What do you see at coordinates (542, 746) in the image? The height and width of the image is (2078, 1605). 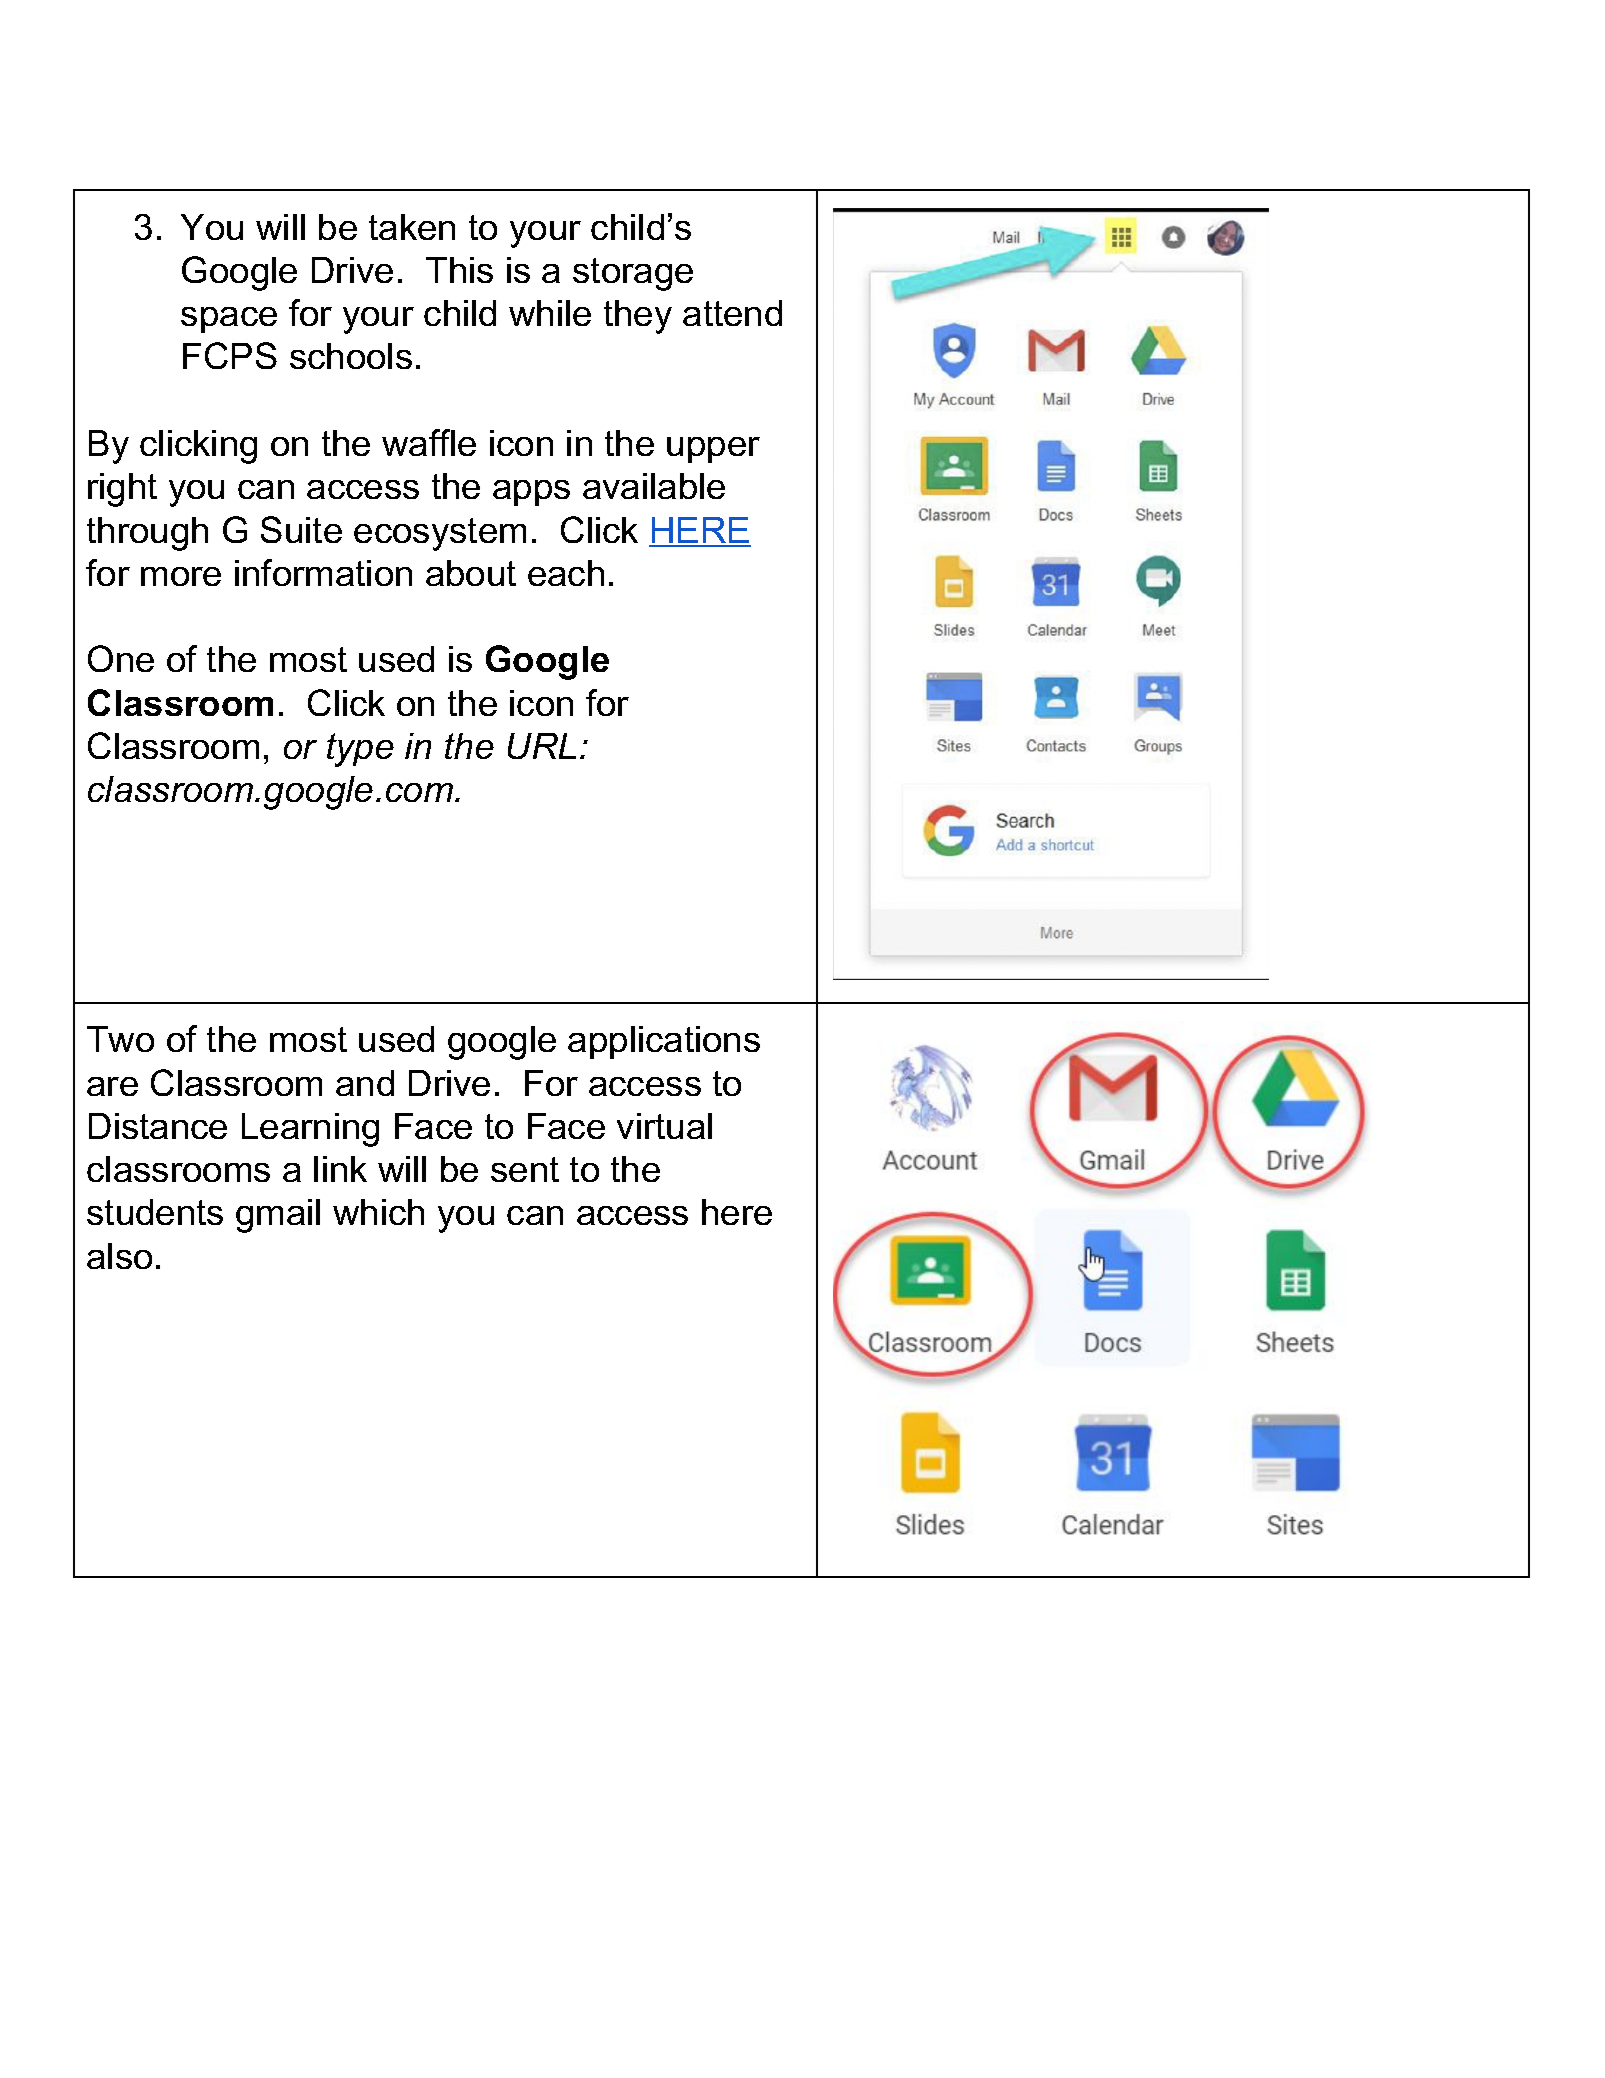 I see `URL` at bounding box center [542, 746].
